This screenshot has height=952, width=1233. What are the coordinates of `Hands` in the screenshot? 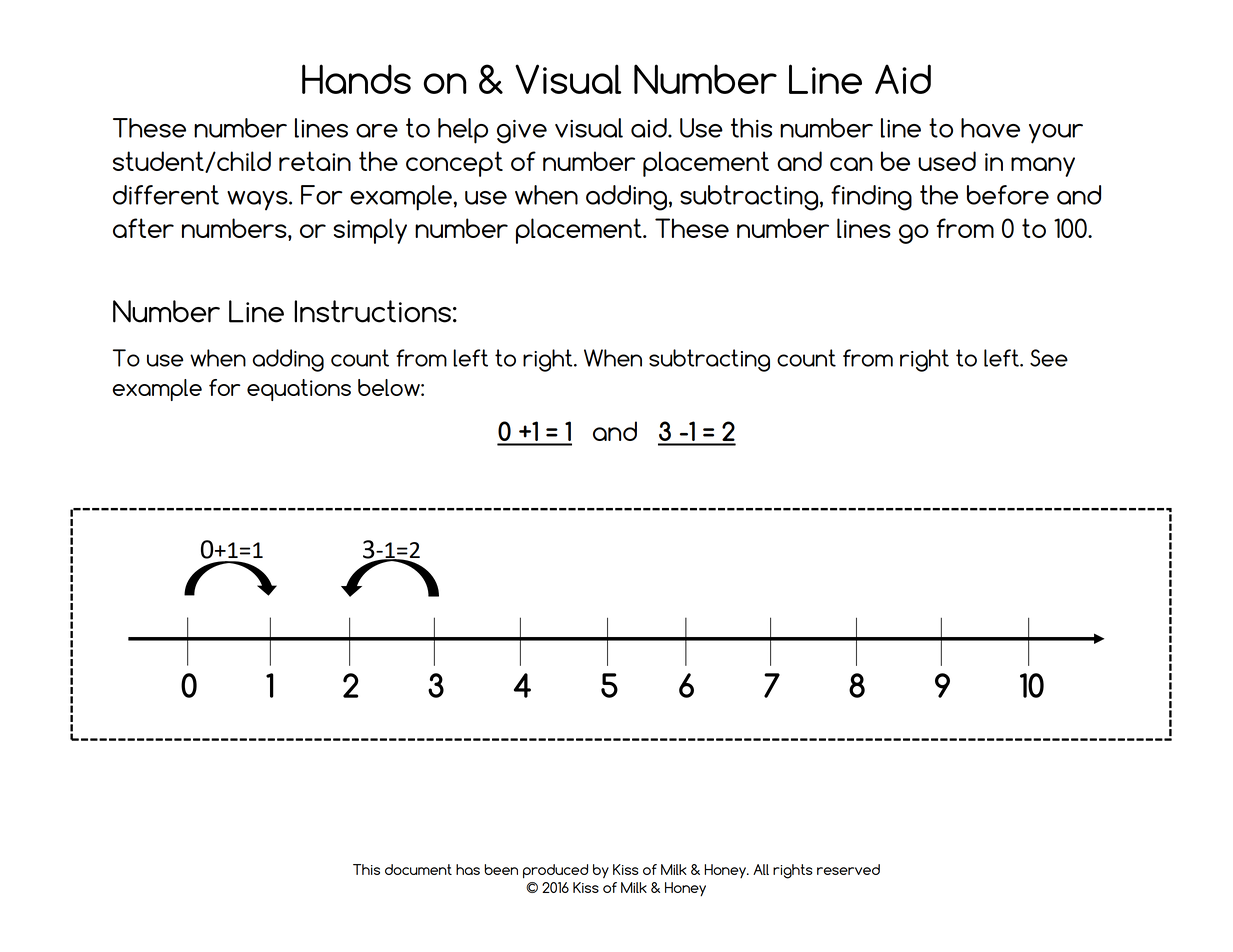 It's located at (356, 79).
